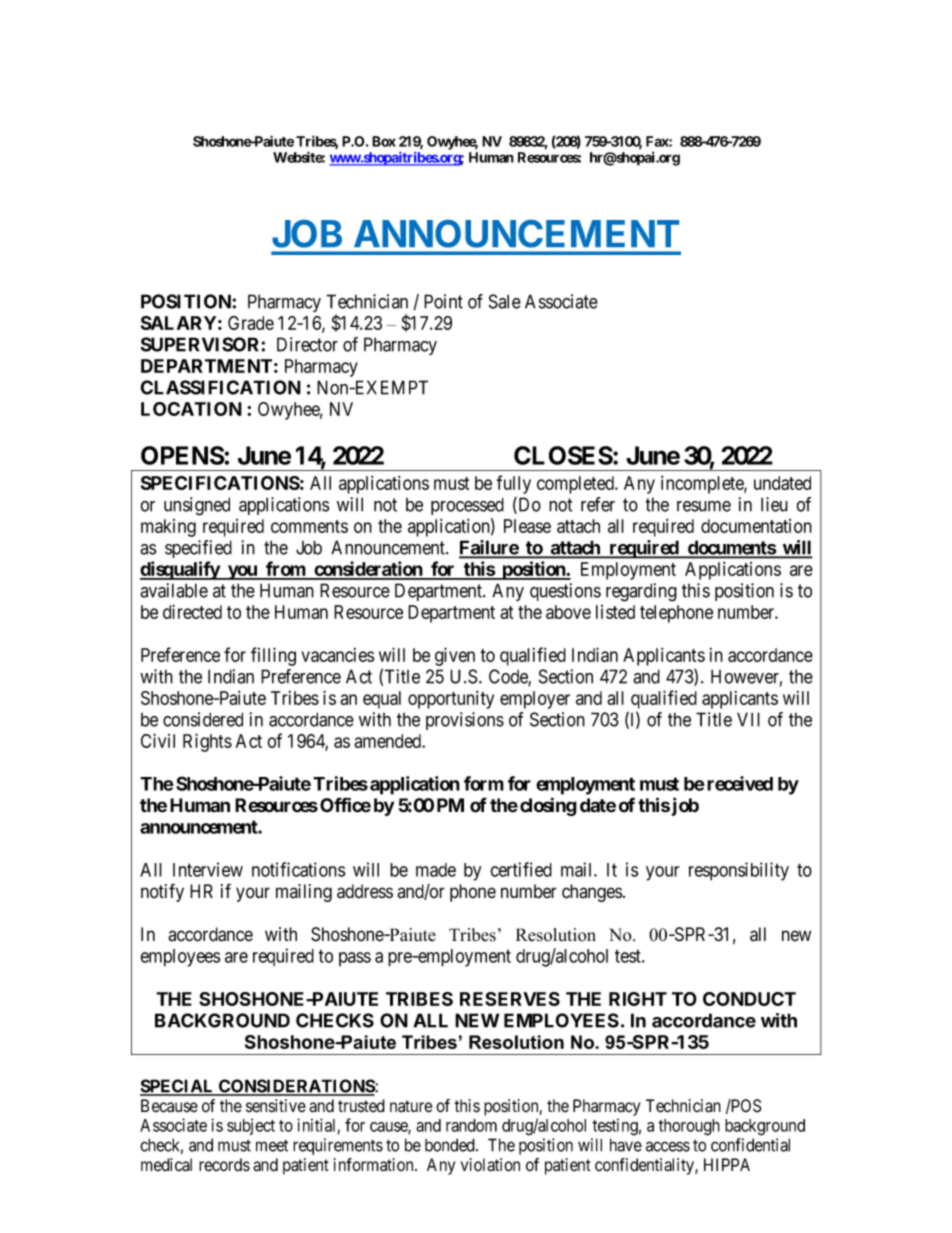 This document has height=1233, width=952. What do you see at coordinates (704, 506) in the document?
I see `resume` at bounding box center [704, 506].
